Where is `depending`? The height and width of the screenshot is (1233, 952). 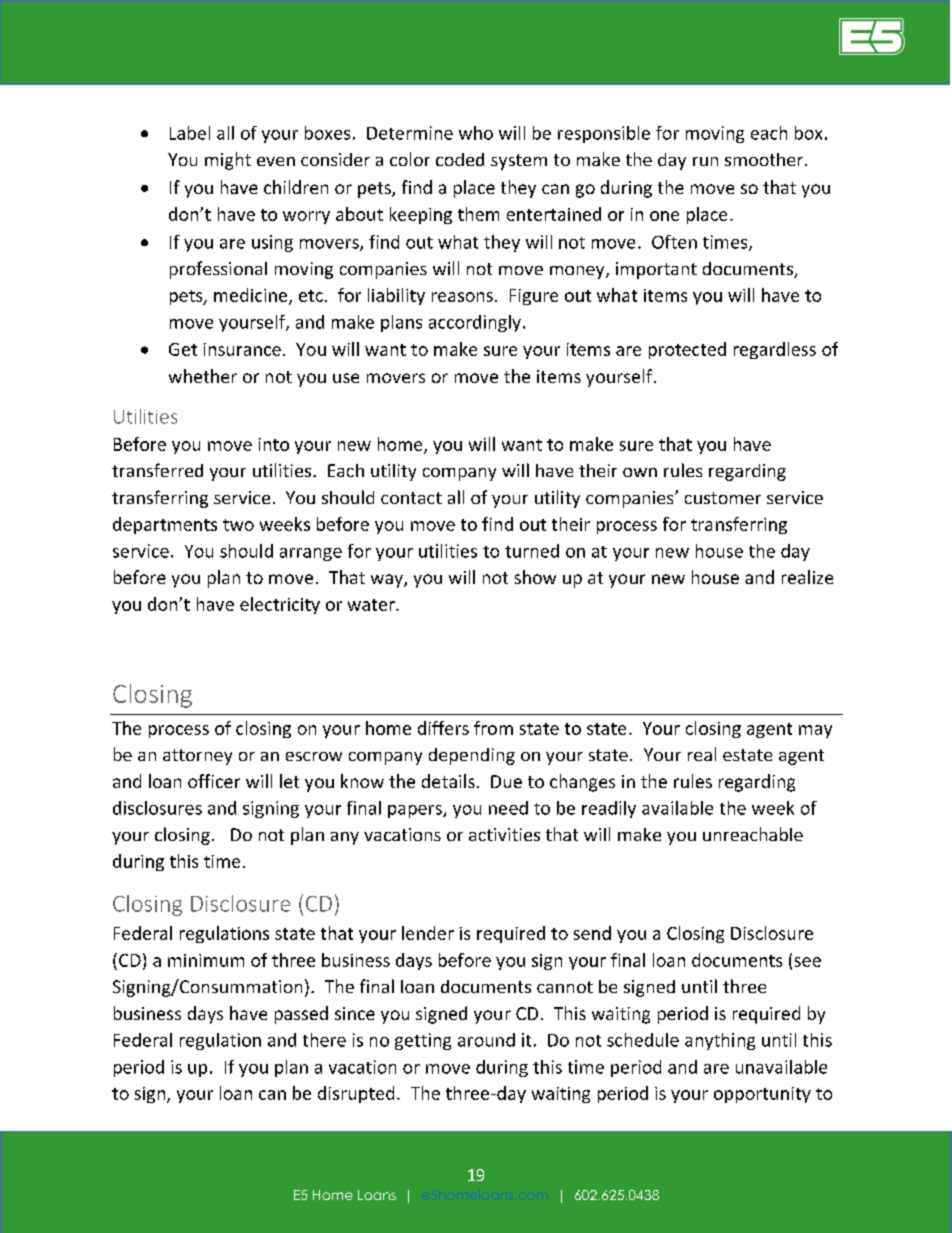
depending is located at coordinates (472, 756).
